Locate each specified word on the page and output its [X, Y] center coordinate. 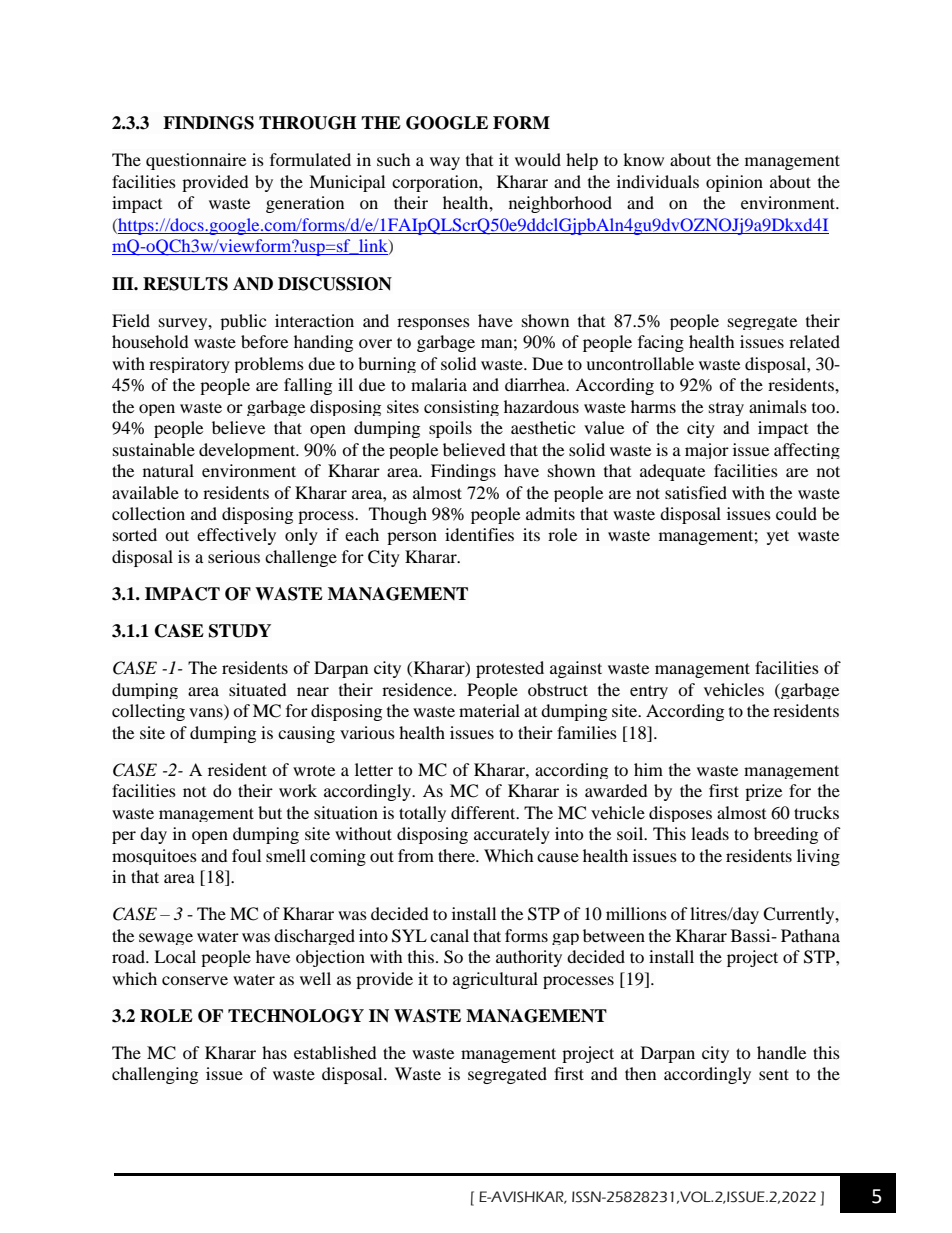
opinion [734, 183]
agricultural [495, 980]
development [248, 451]
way [445, 163]
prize [763, 792]
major [707, 451]
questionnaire [196, 161]
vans [207, 714]
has [274, 1052]
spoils [450, 429]
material [489, 710]
